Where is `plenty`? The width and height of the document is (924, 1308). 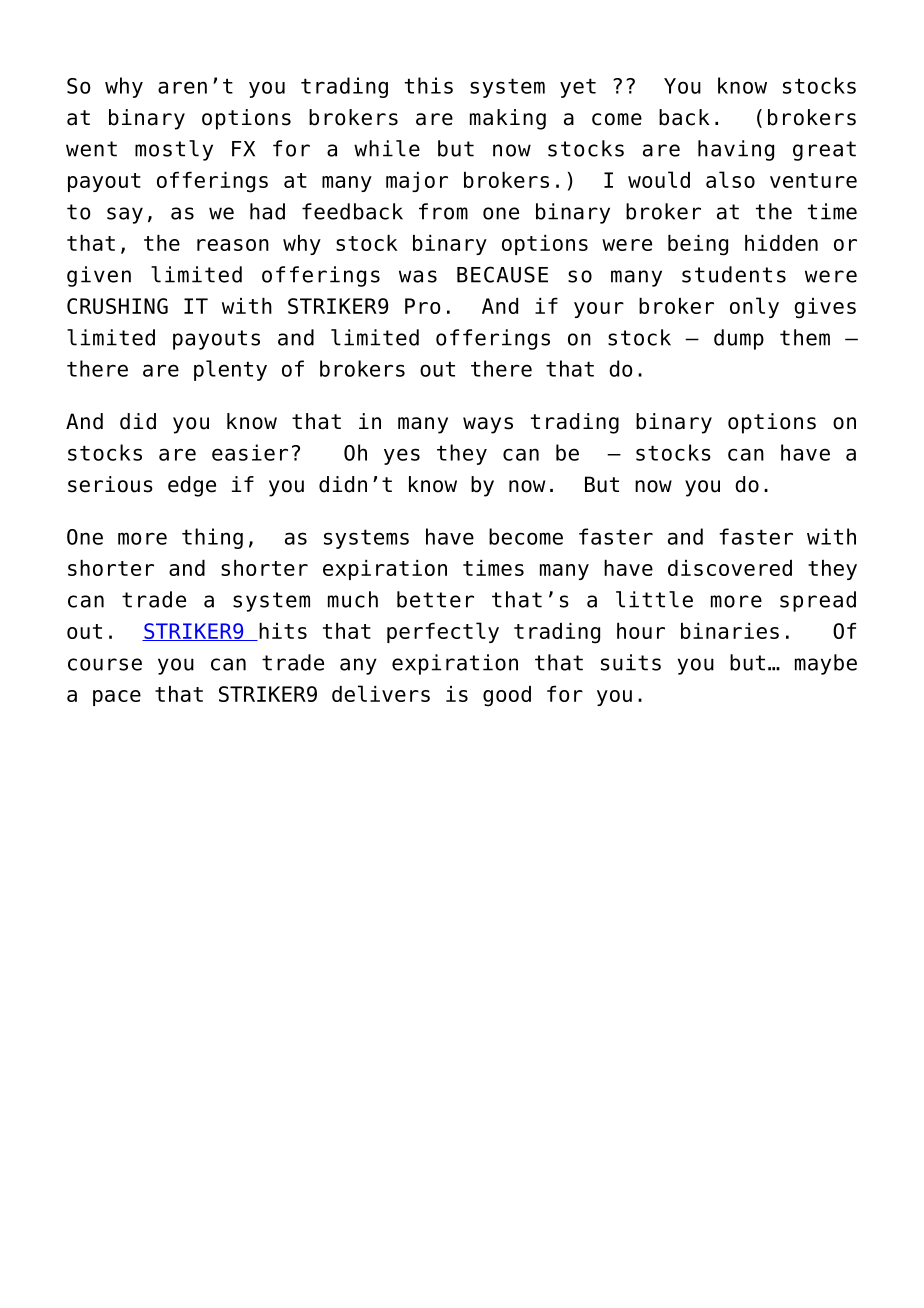 plenty is located at coordinates (230, 370).
